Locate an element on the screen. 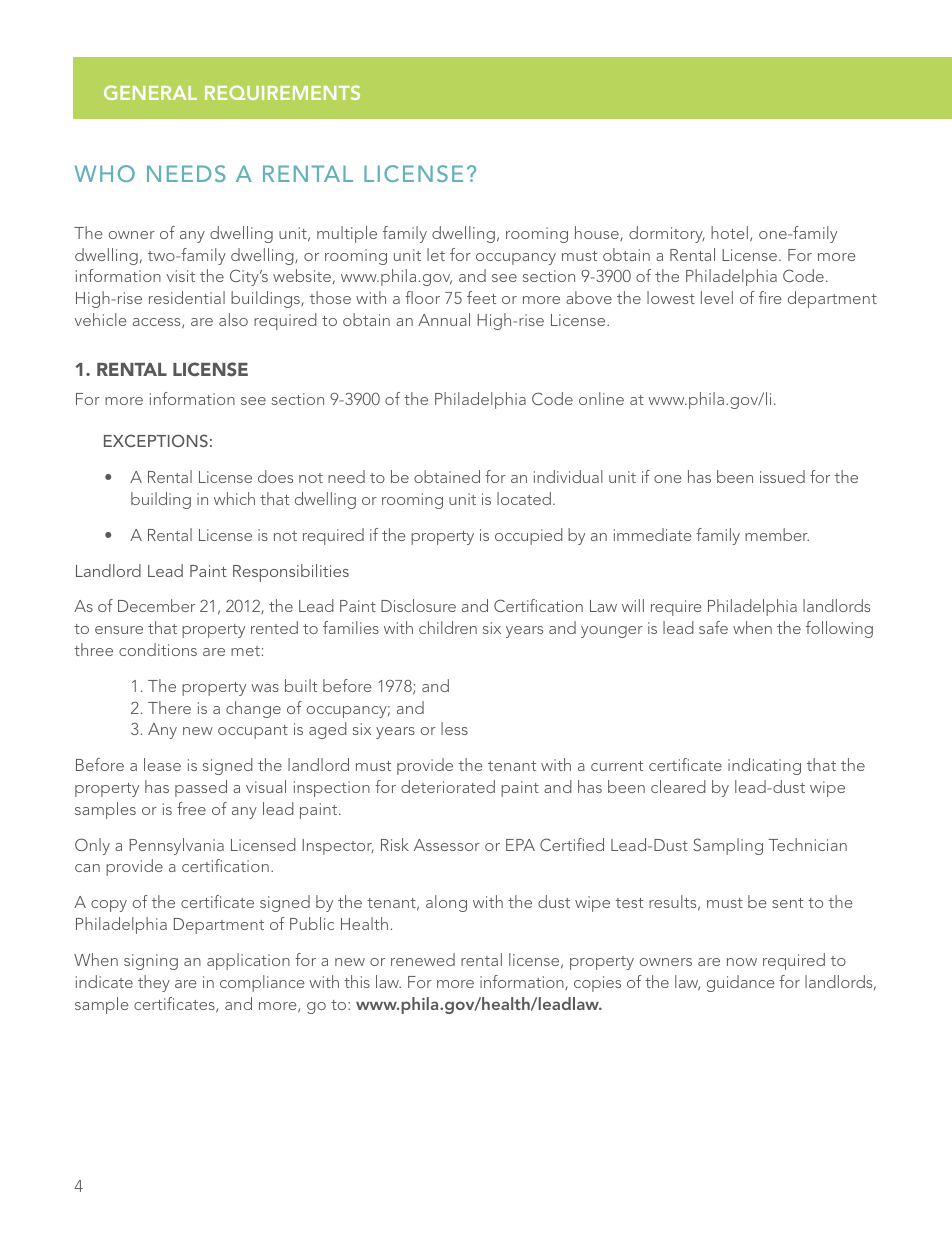  signing is located at coordinates (151, 962).
